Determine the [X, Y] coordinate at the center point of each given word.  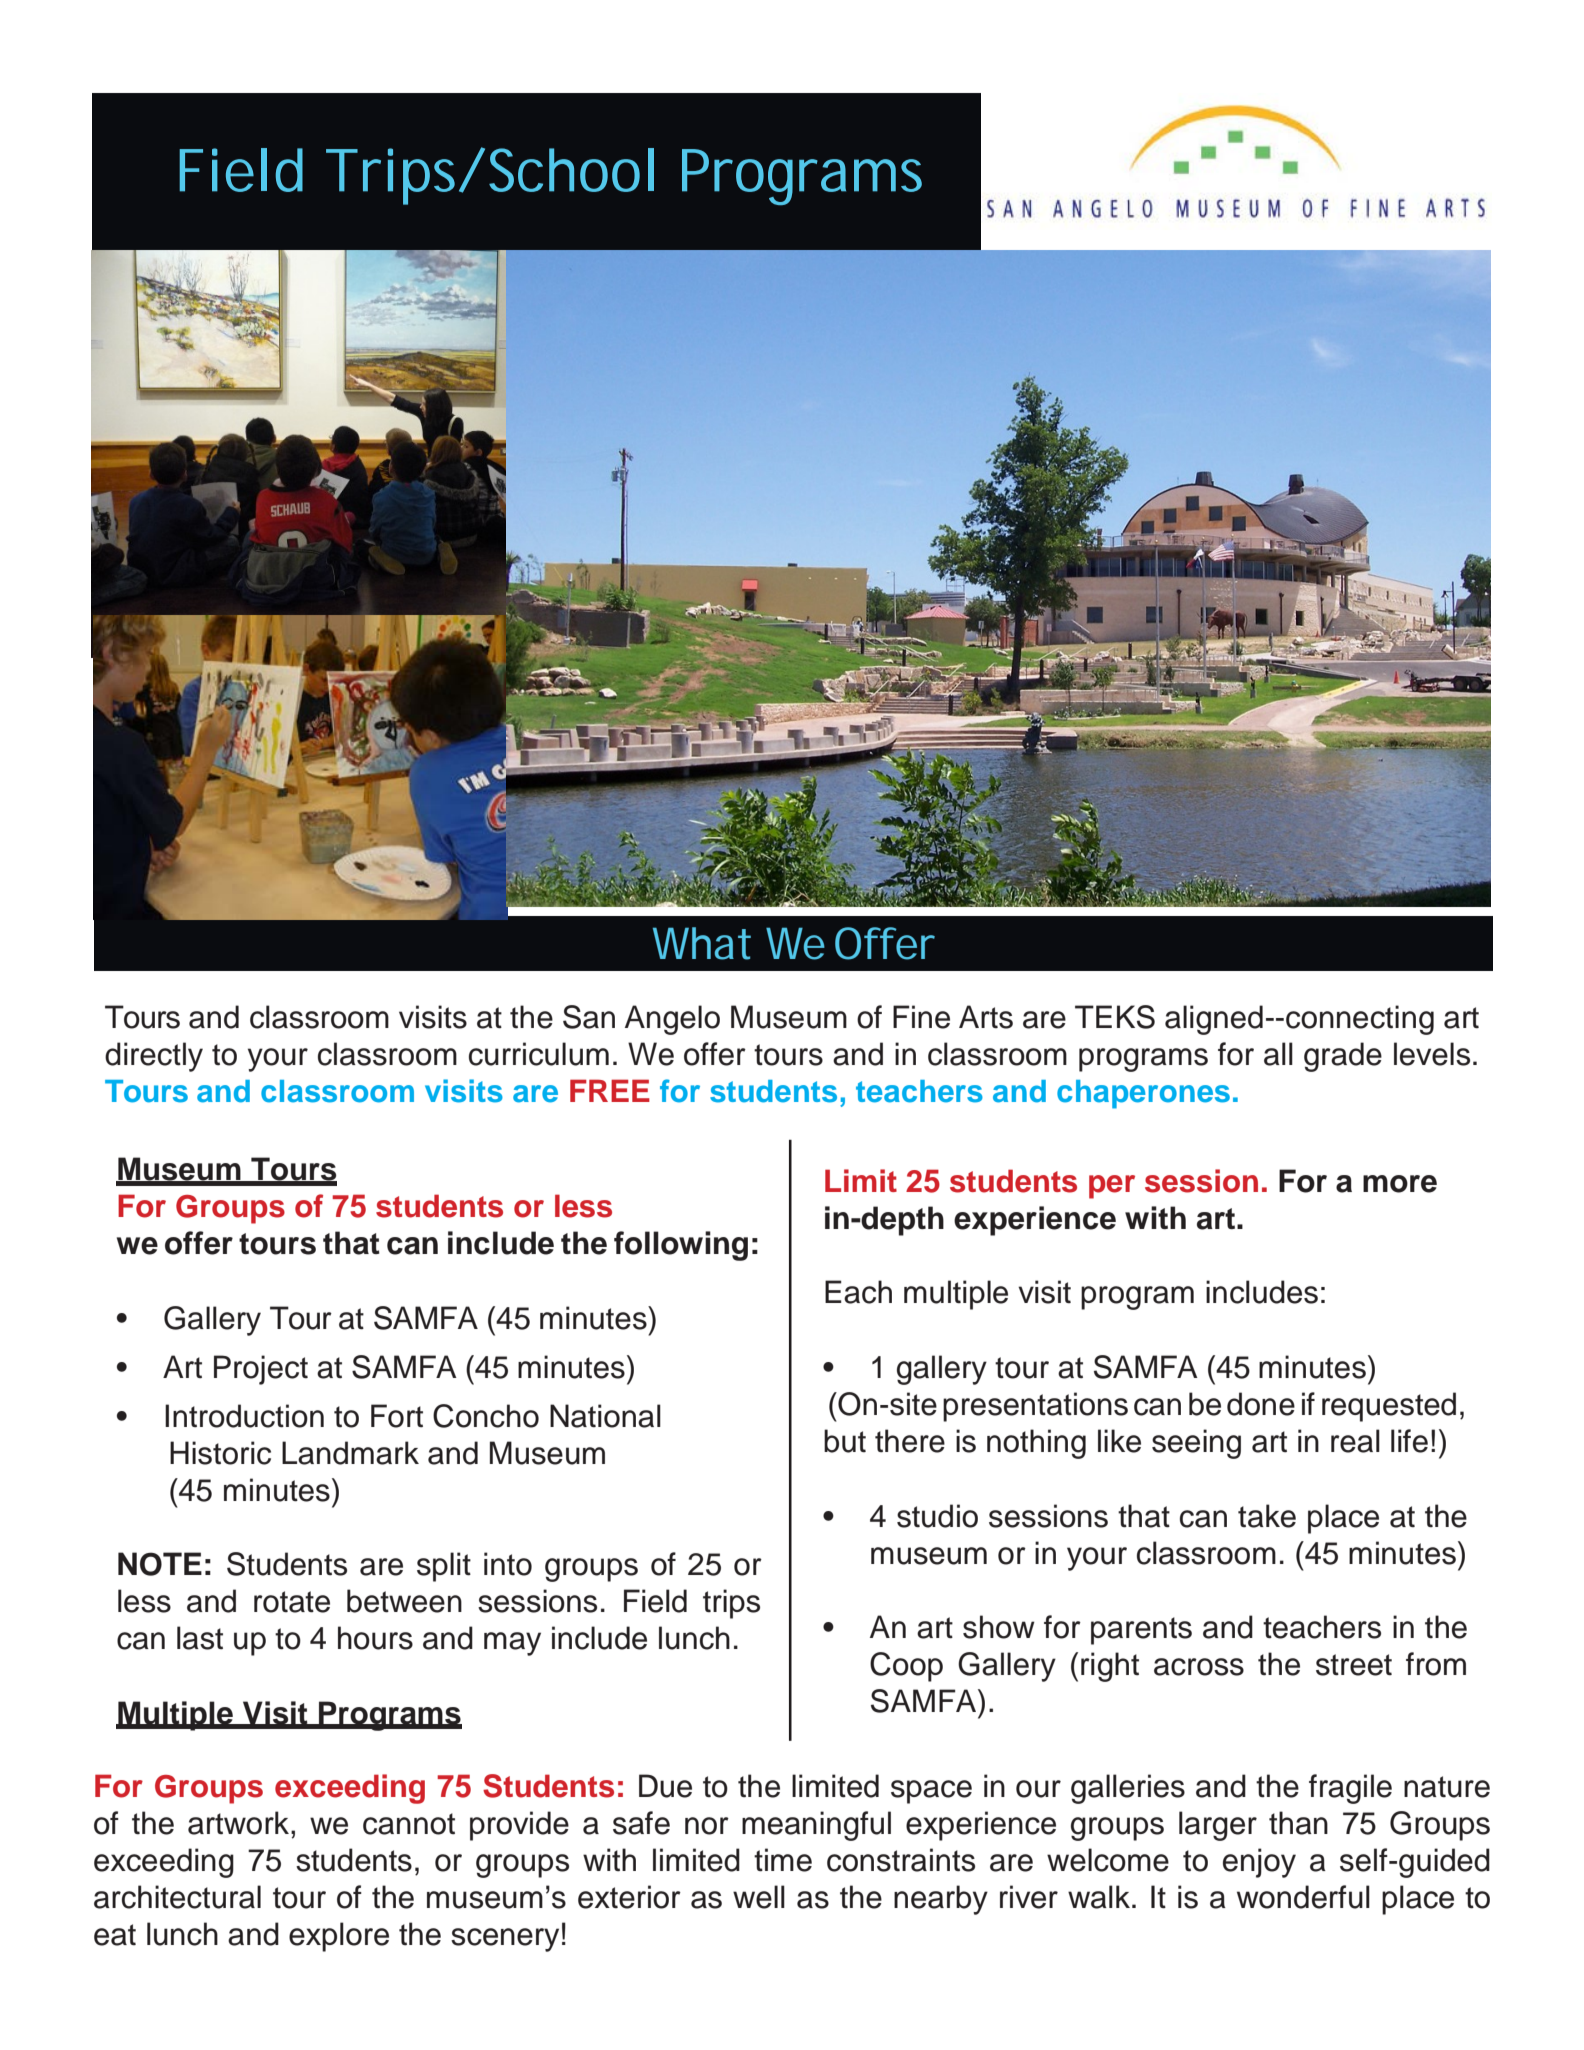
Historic [220, 1453]
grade [1343, 1057]
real [1355, 1441]
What [702, 943]
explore [339, 1937]
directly [154, 1057]
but [845, 1441]
